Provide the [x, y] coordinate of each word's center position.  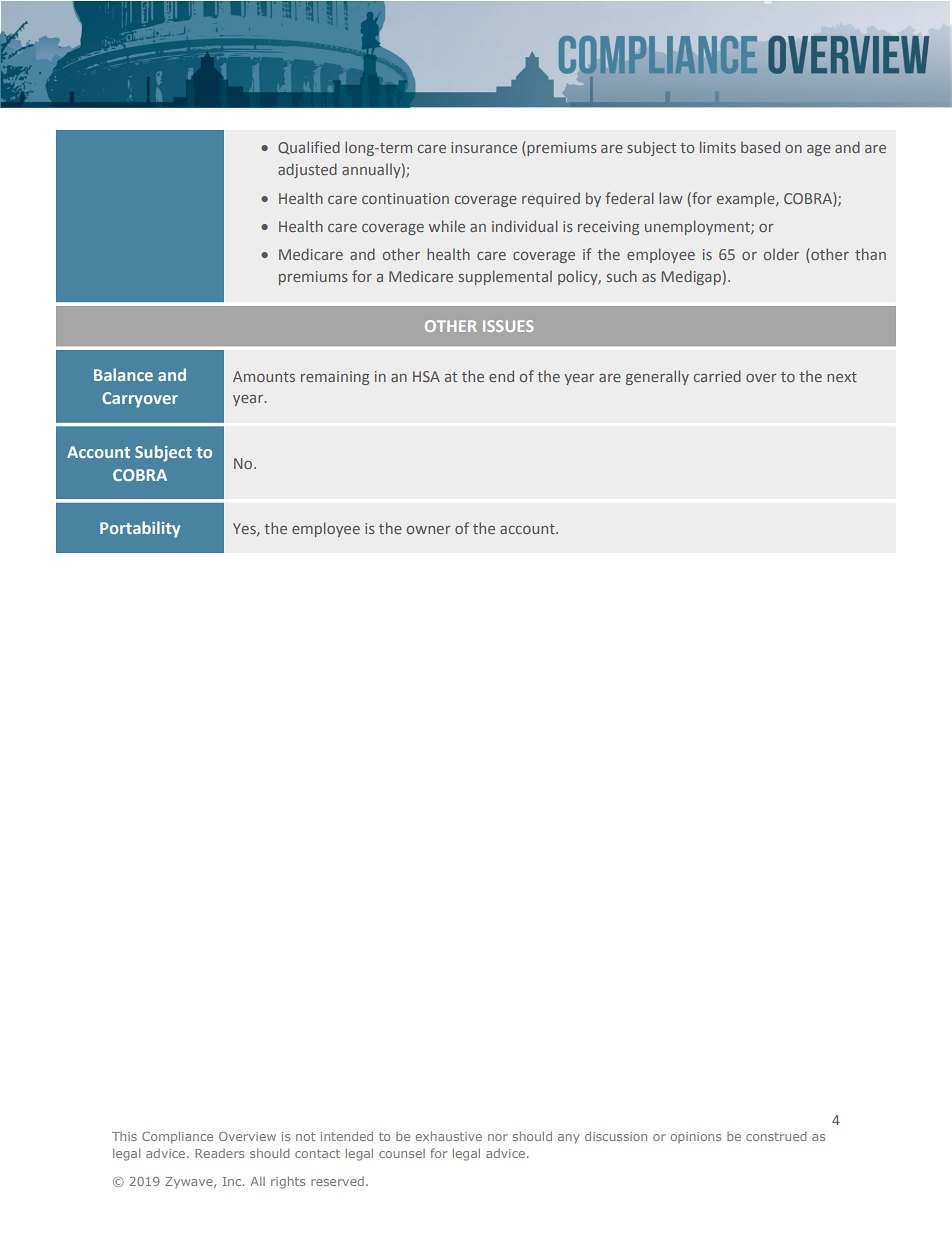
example [747, 199]
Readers [219, 1153]
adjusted [307, 170]
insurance [484, 147]
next [842, 377]
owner [429, 530]
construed [776, 1136]
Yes [245, 529]
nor [498, 1137]
